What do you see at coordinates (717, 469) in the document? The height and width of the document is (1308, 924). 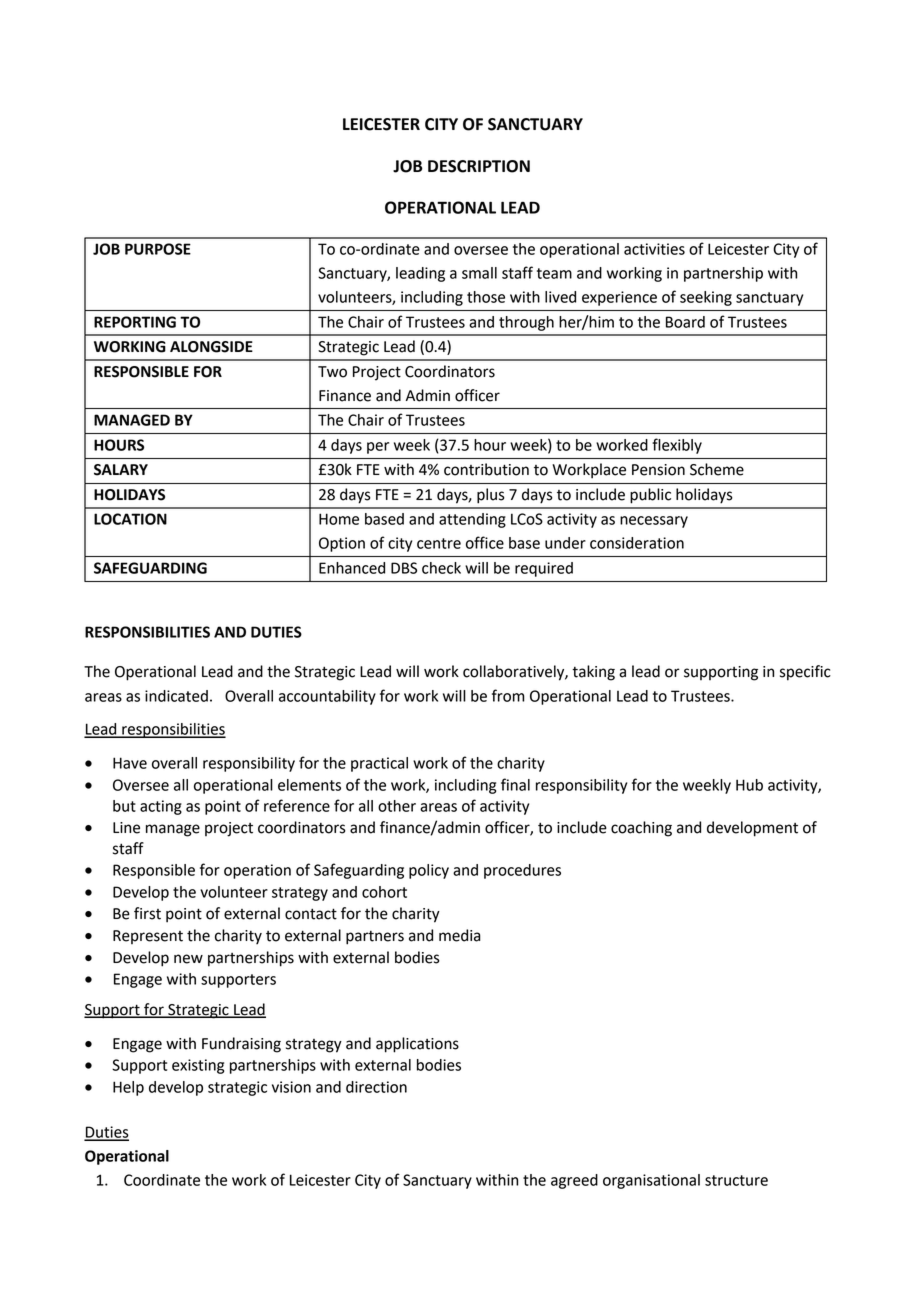 I see `Scheme` at bounding box center [717, 469].
